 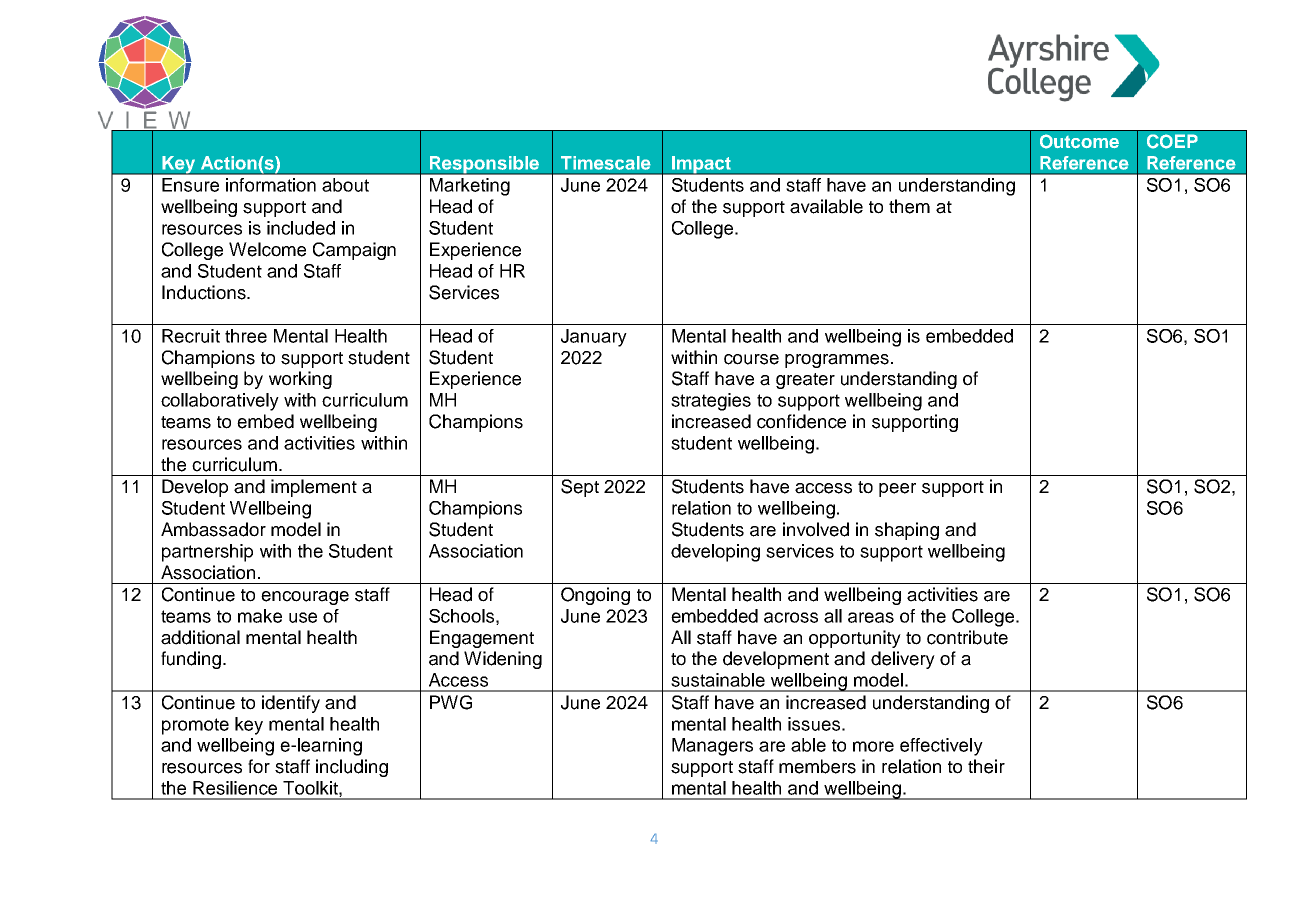 I want to click on implement, so click(x=314, y=488).
